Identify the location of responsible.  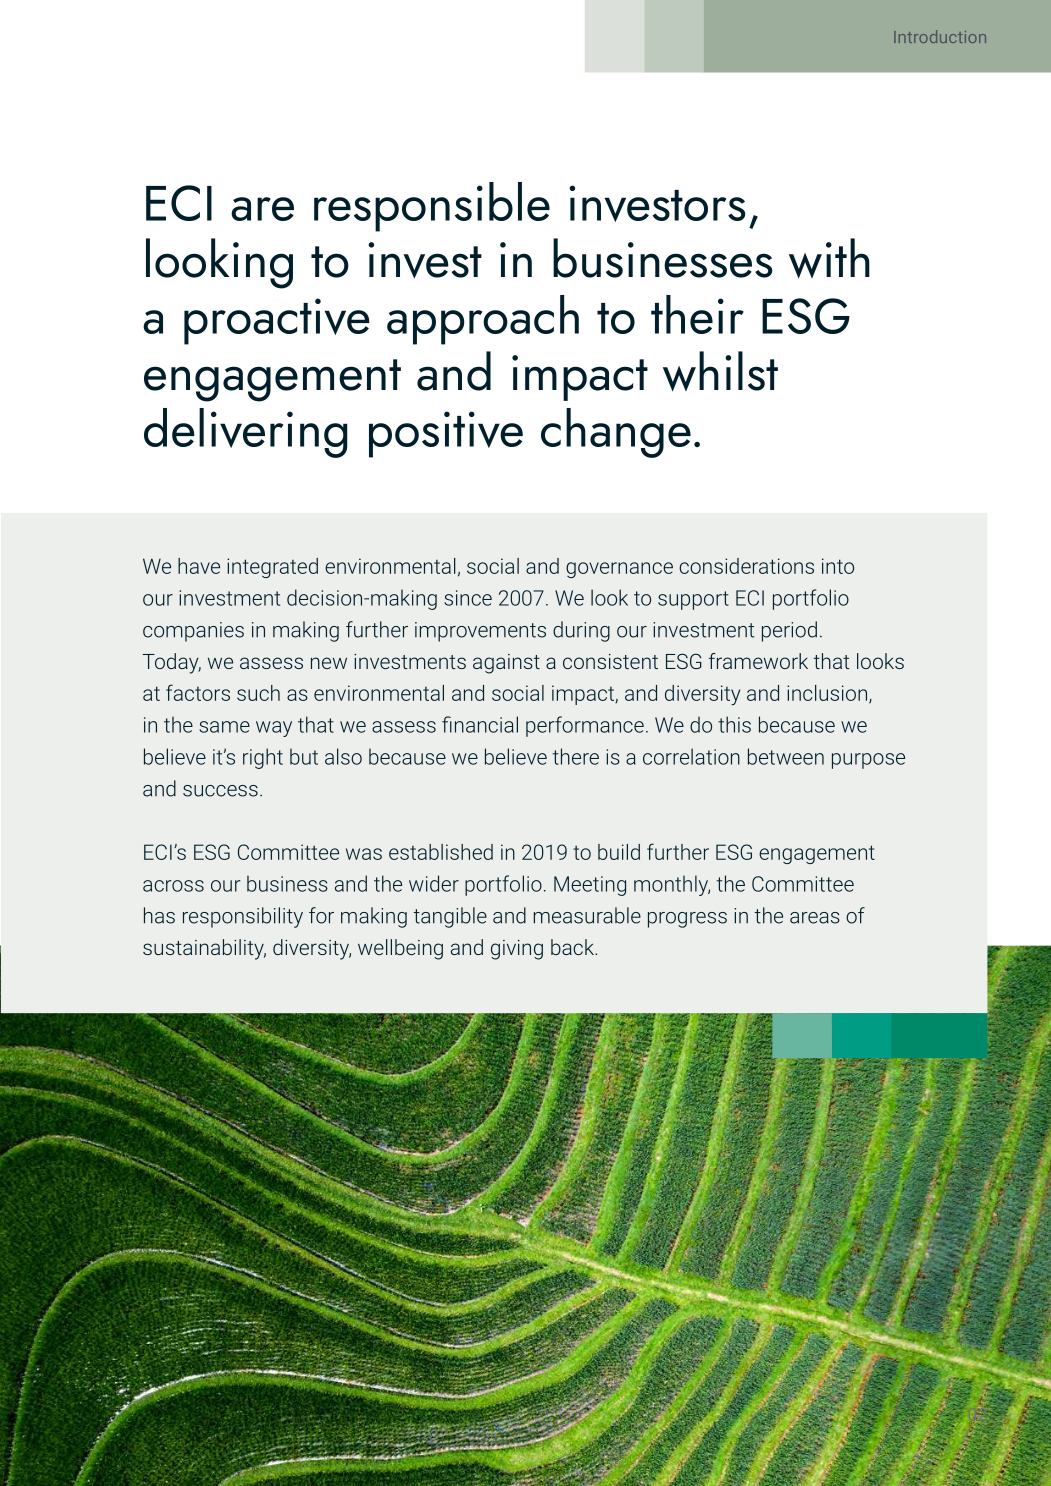
(432, 207).
